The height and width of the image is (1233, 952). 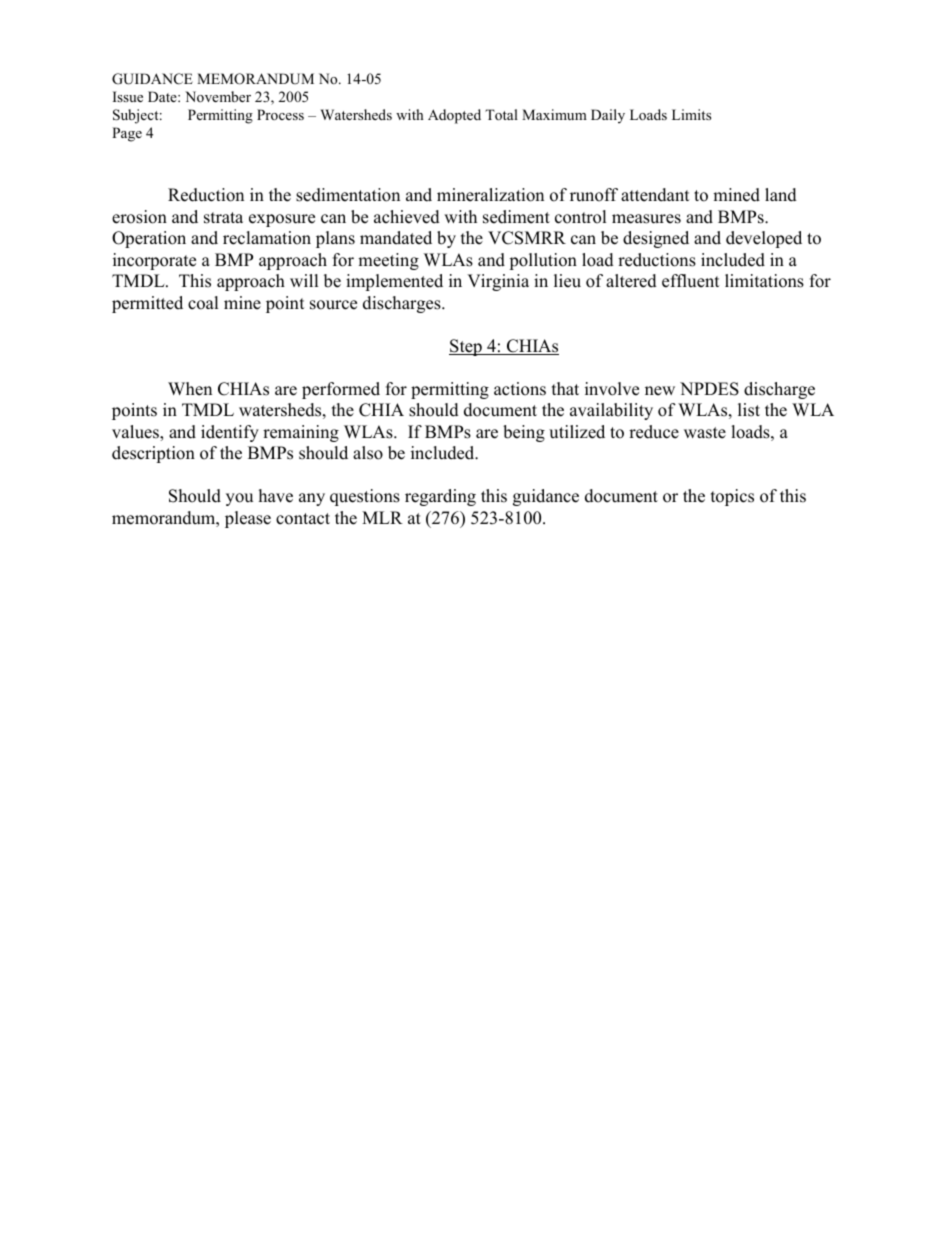 What do you see at coordinates (660, 391) in the image?
I see `new` at bounding box center [660, 391].
